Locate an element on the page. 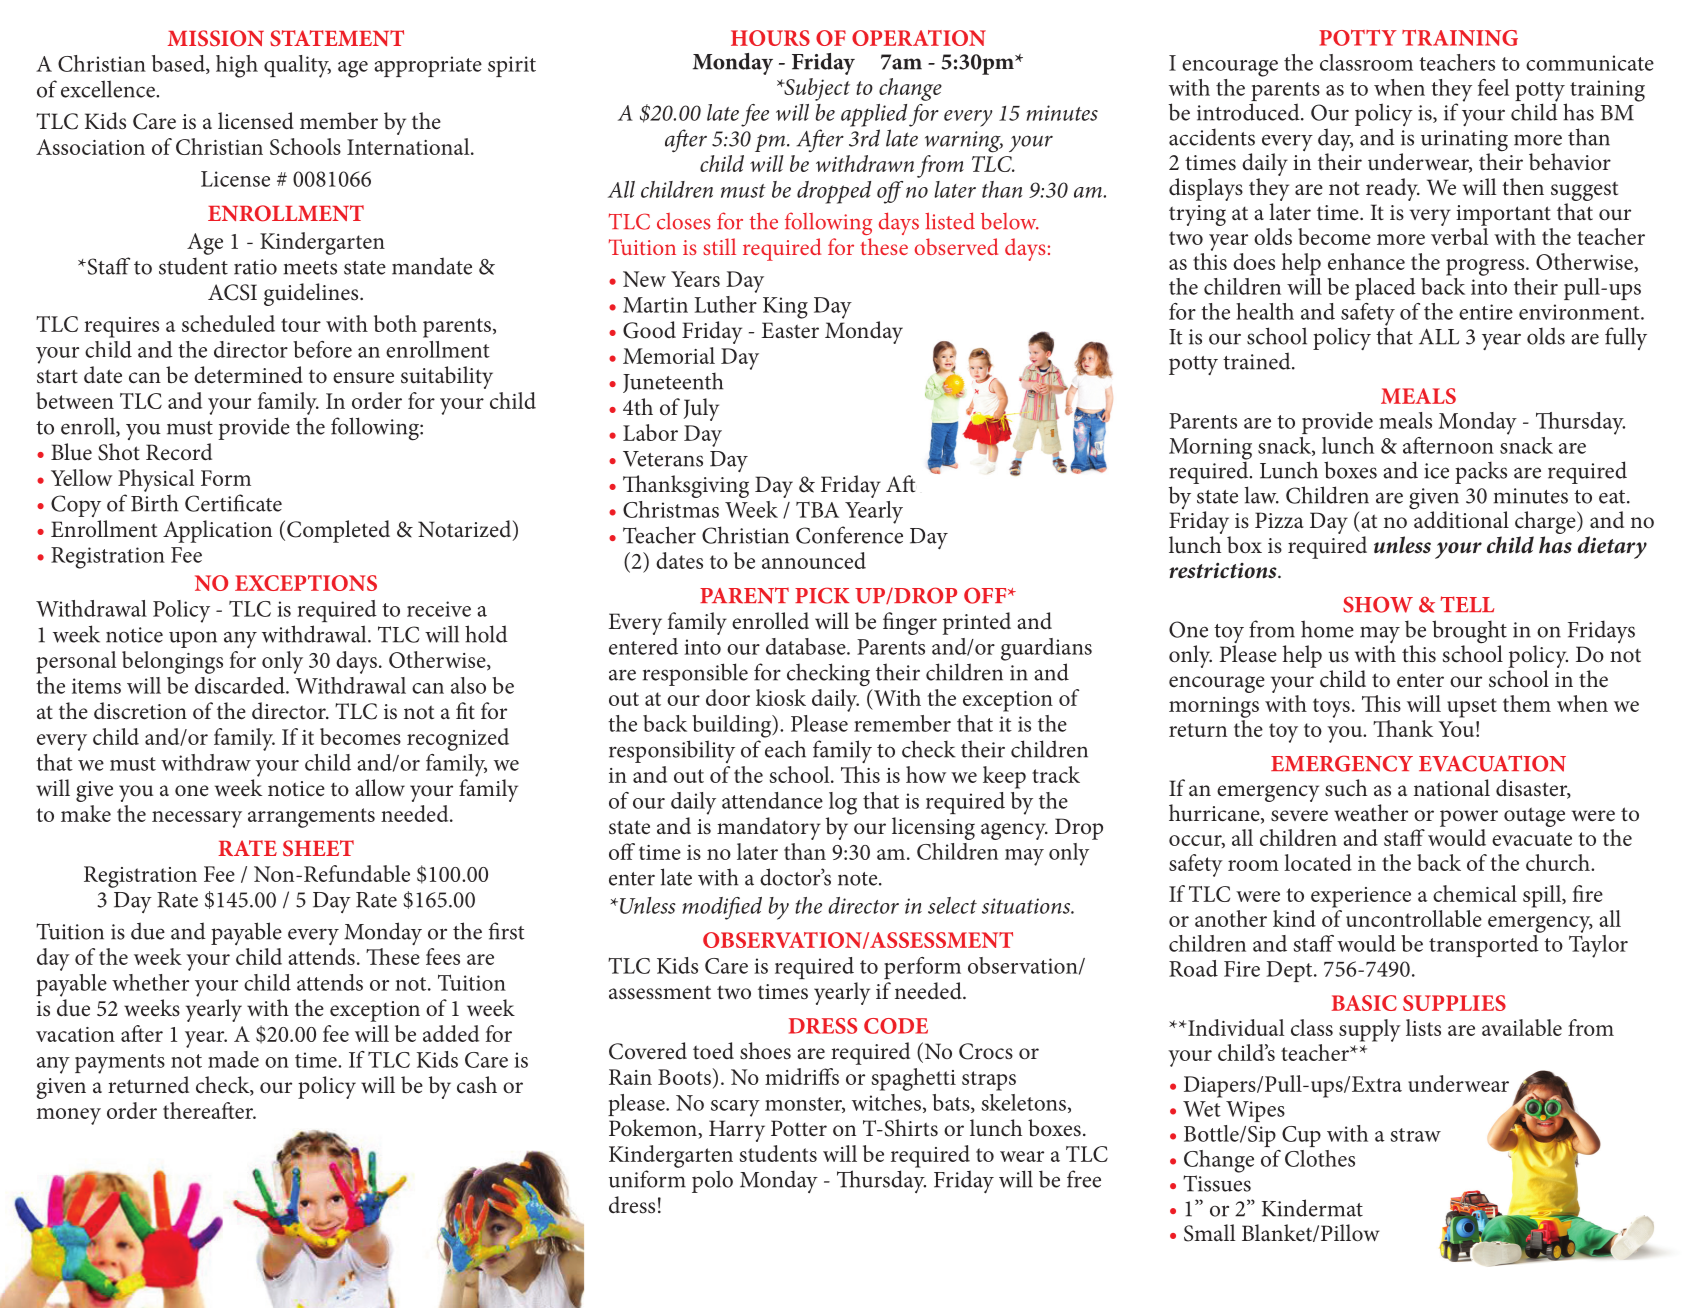 The image size is (1693, 1308). brought is located at coordinates (1469, 633).
